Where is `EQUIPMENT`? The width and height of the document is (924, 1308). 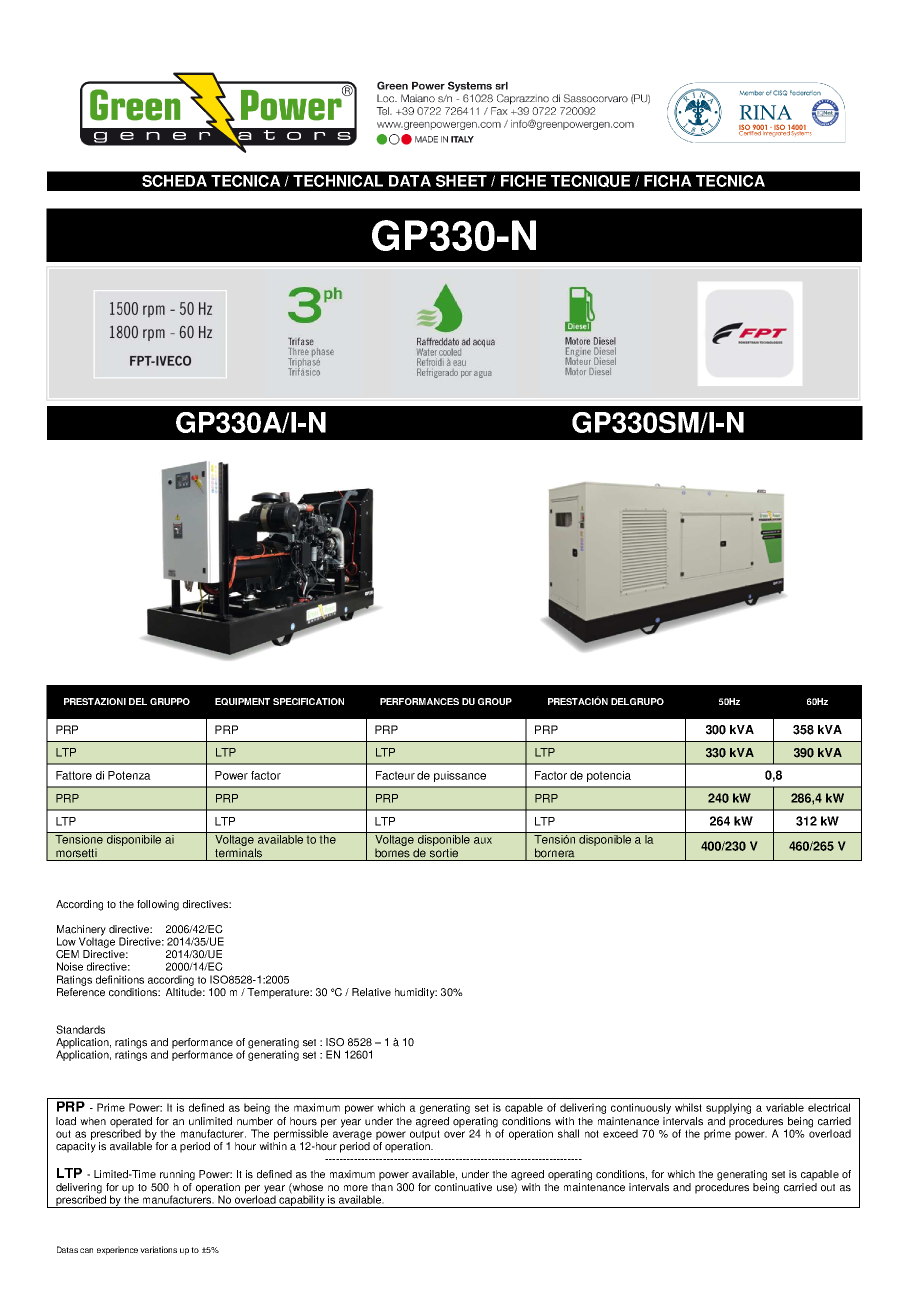
EQUIPMENT is located at coordinates (242, 702).
